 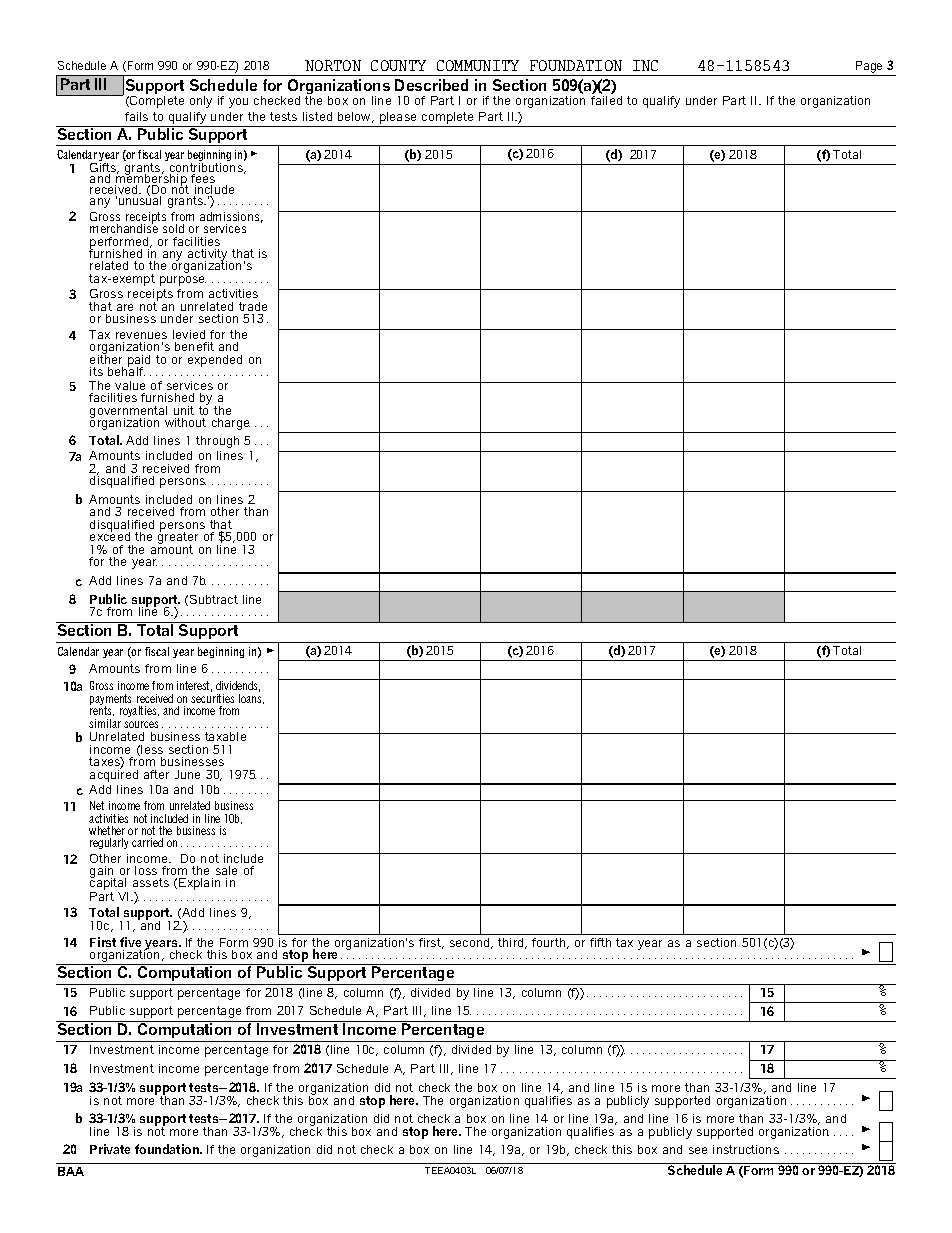 What do you see at coordinates (550, 943) in the page?
I see `fourth` at bounding box center [550, 943].
